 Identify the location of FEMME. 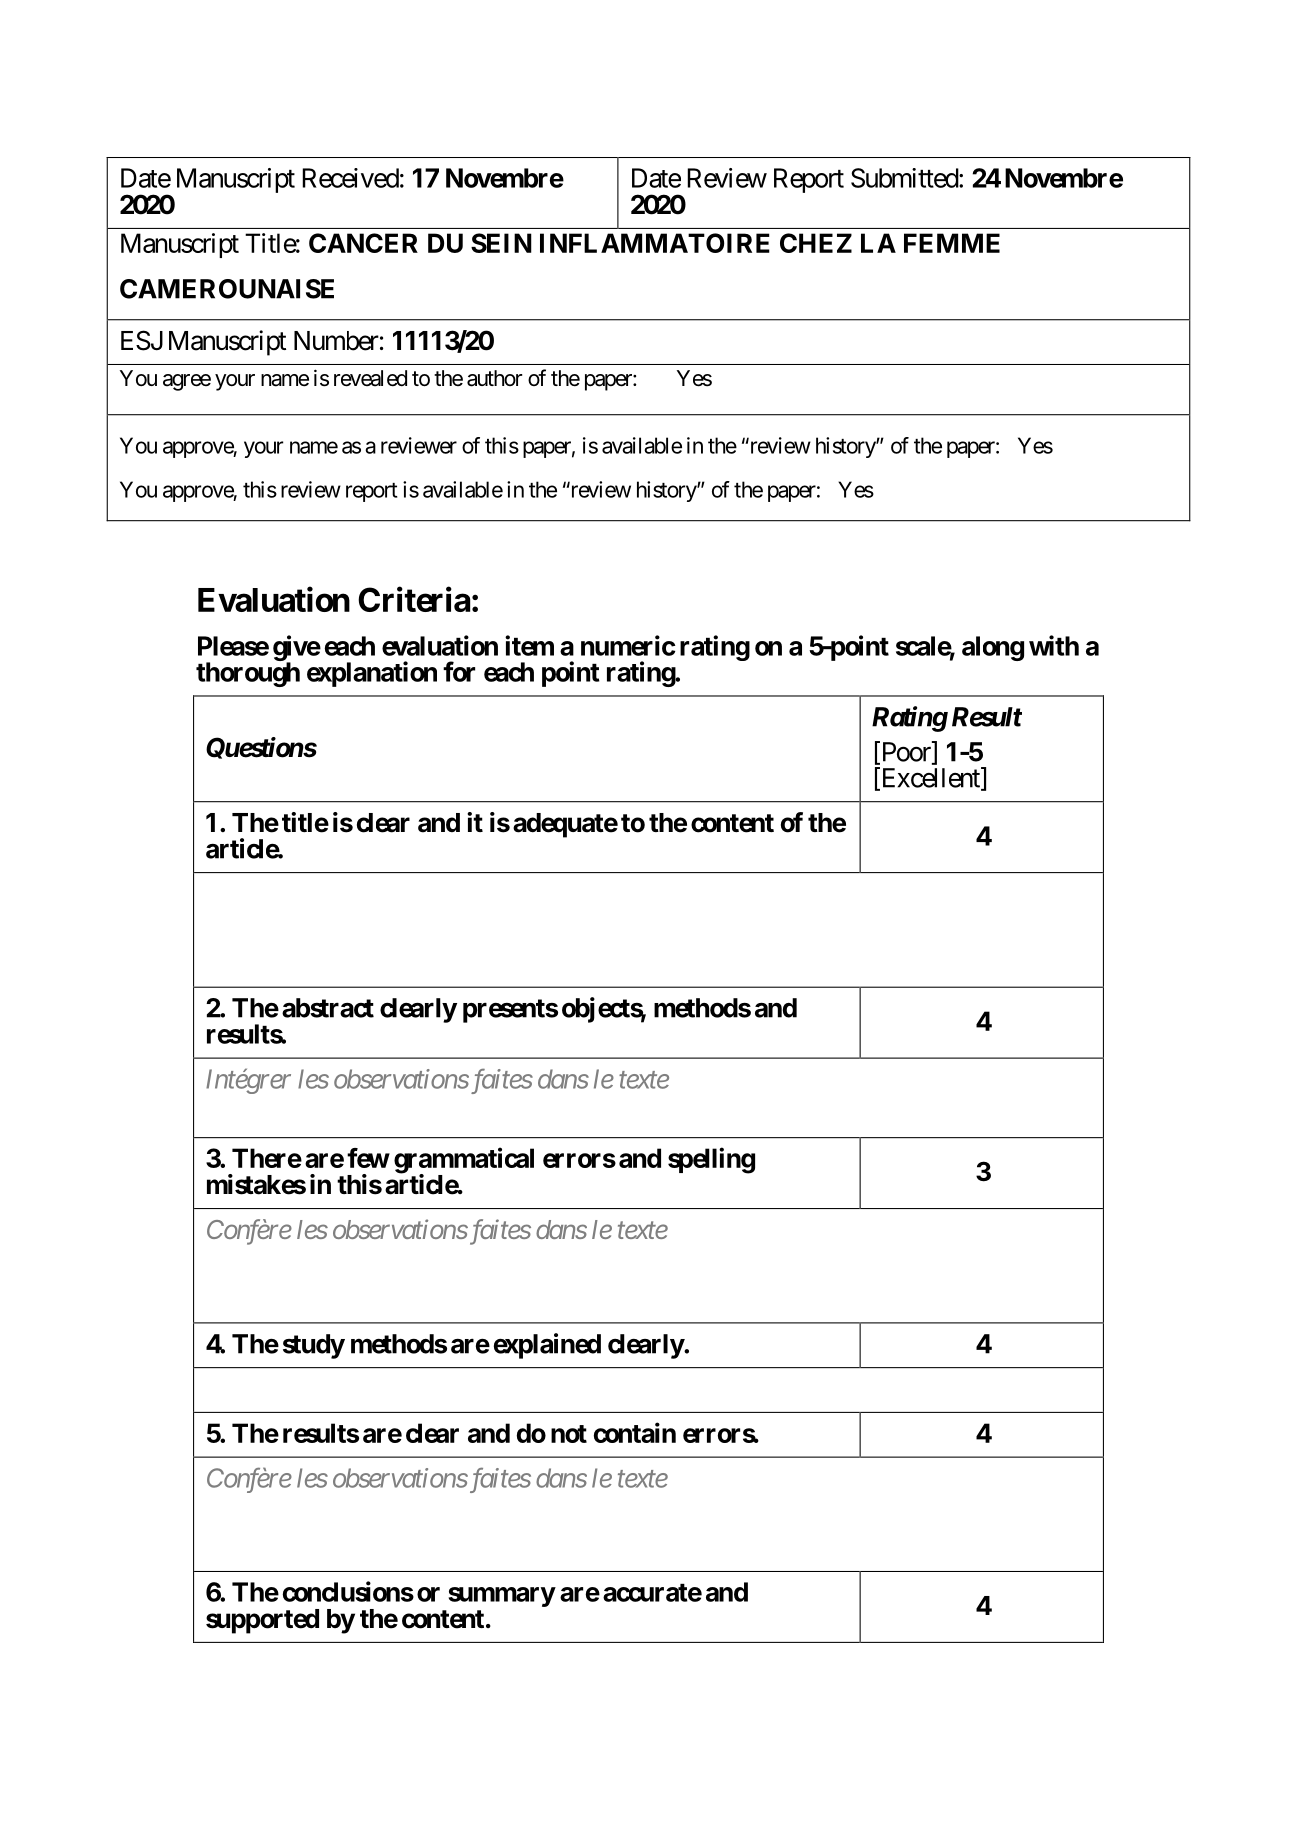
(952, 243).
